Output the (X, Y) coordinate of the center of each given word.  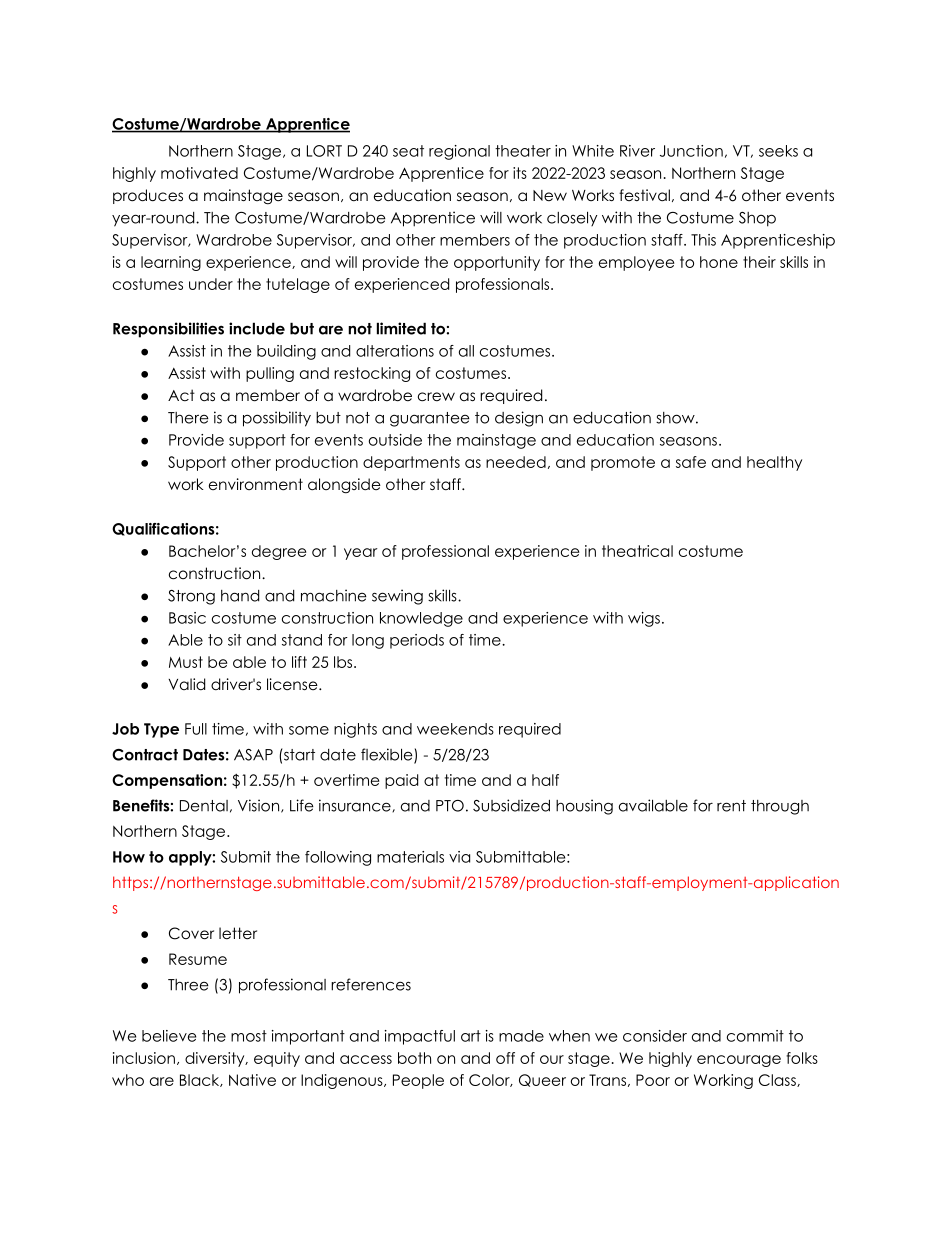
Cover (191, 933)
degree (279, 552)
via (459, 857)
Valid (186, 684)
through (780, 807)
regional (459, 152)
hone (719, 262)
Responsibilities (168, 330)
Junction (691, 151)
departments (411, 463)
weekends (455, 729)
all (466, 351)
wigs (644, 619)
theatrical (637, 551)
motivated (199, 173)
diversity (216, 1059)
